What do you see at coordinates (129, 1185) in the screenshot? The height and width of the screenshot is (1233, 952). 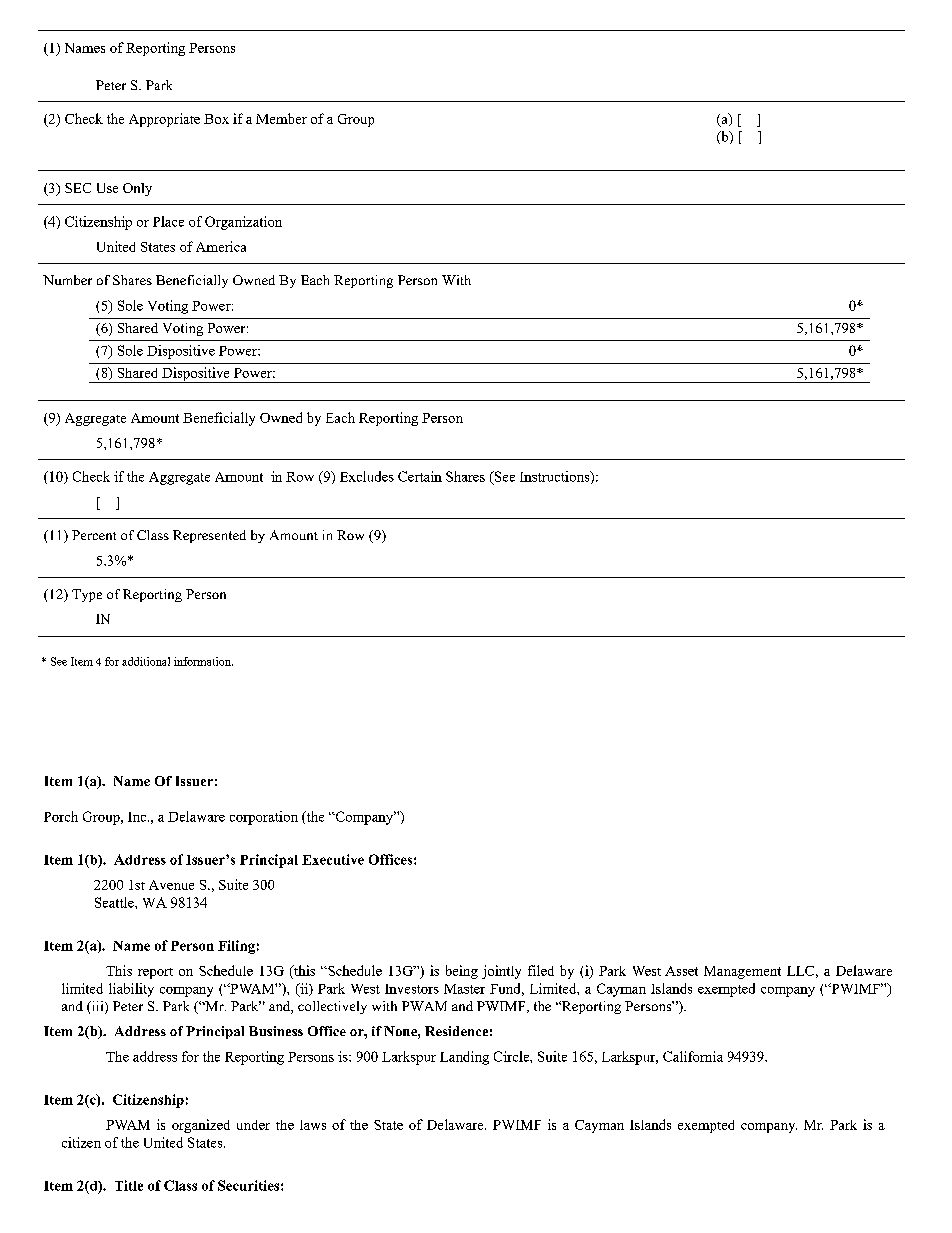 I see `Title` at bounding box center [129, 1185].
